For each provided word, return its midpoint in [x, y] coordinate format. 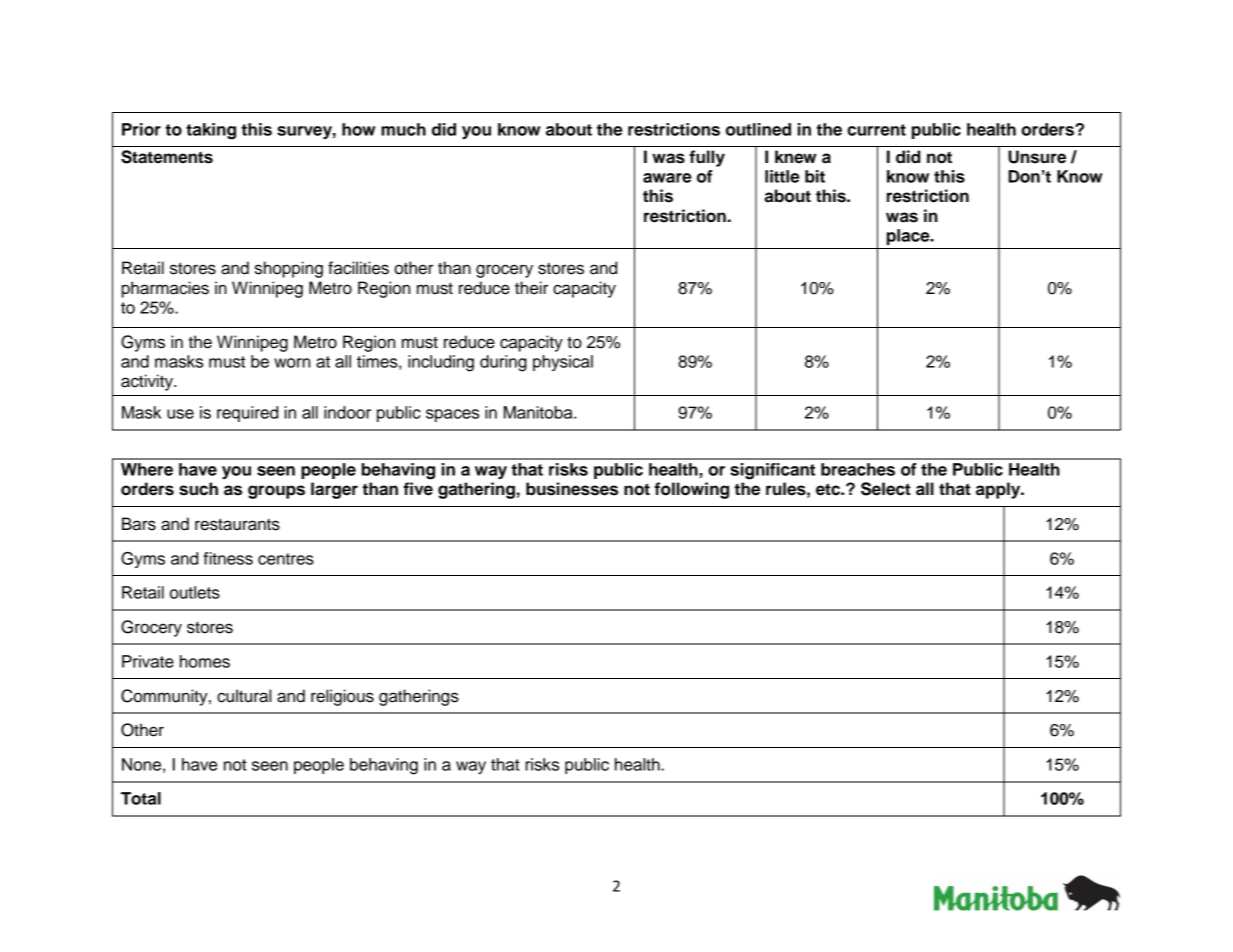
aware [667, 178]
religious [342, 697]
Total [141, 798]
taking [211, 131]
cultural [244, 696]
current [876, 130]
